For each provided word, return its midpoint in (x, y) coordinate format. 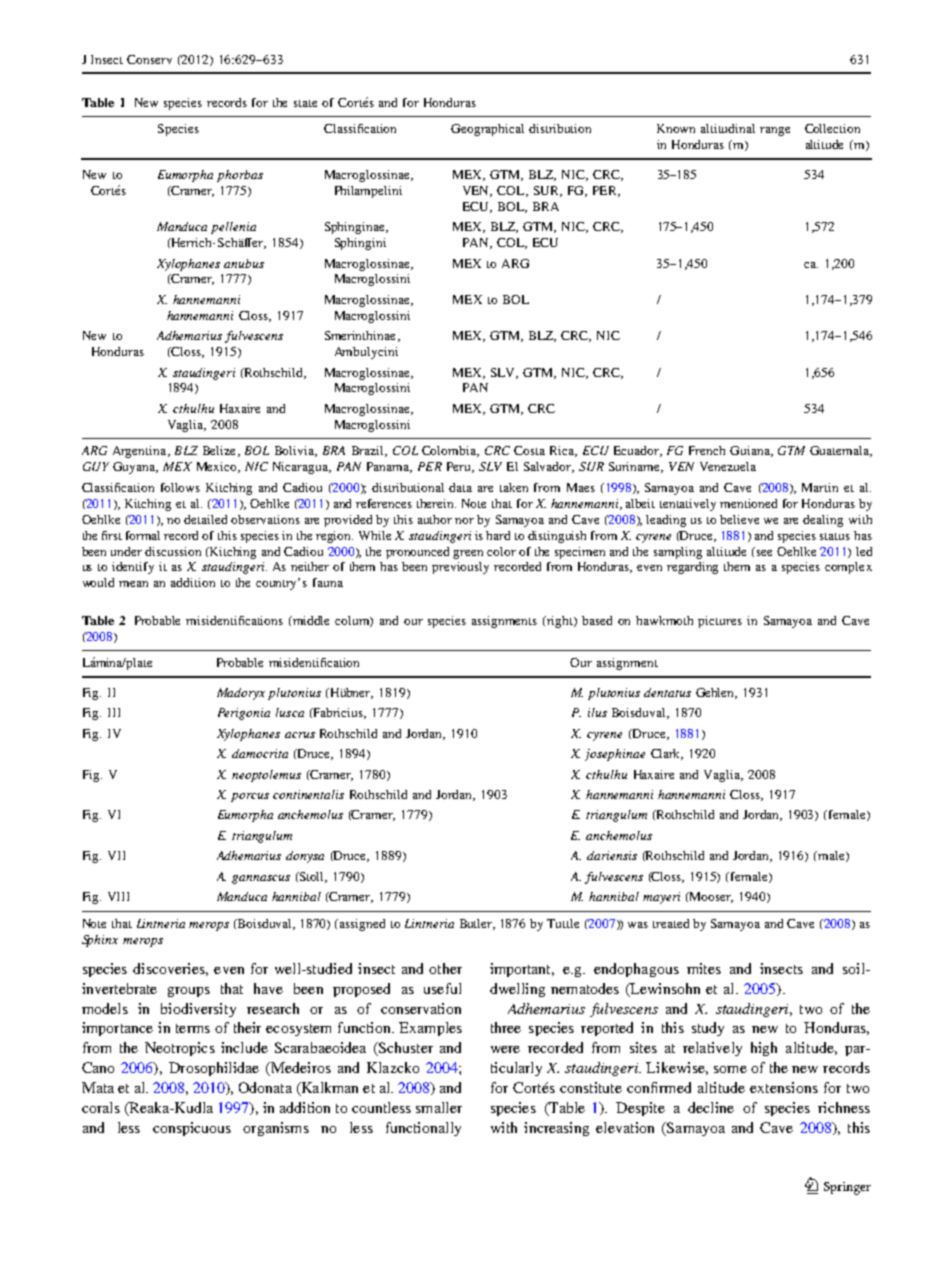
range (775, 131)
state (305, 103)
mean (133, 584)
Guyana (135, 468)
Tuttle (563, 923)
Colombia (450, 451)
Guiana (751, 451)
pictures (720, 622)
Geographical (487, 130)
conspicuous (192, 1129)
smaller (439, 1107)
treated (671, 923)
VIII (118, 896)
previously (460, 568)
